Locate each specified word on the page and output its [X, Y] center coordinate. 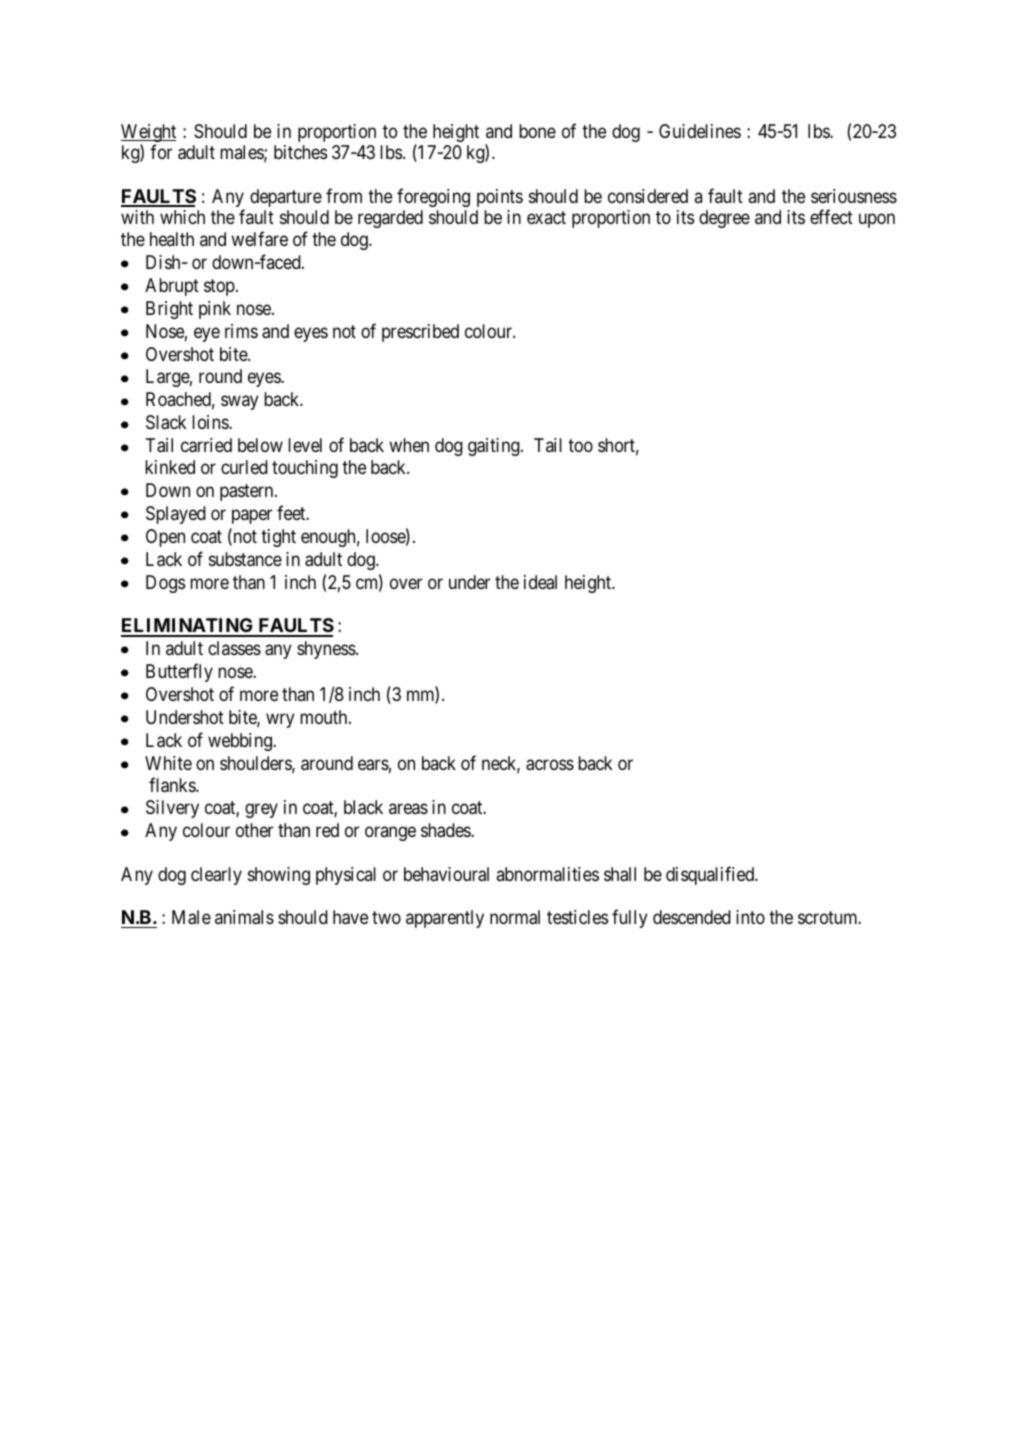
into [750, 917]
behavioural [446, 874]
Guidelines [700, 131]
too [580, 446]
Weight [148, 134]
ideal [540, 582]
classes [234, 648]
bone [537, 131]
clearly [216, 876]
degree [724, 219]
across [550, 765]
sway [240, 403]
